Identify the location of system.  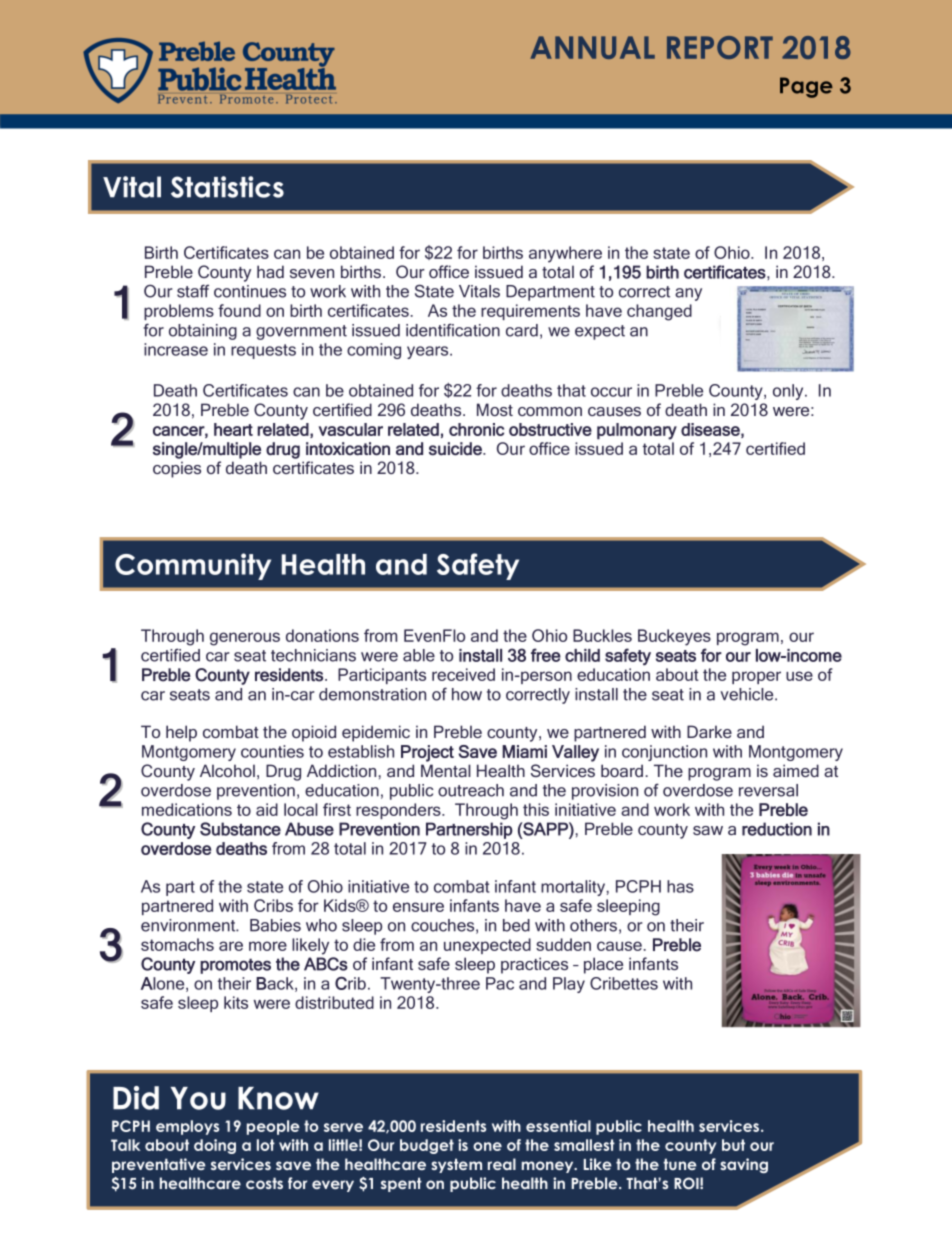
(456, 1165).
